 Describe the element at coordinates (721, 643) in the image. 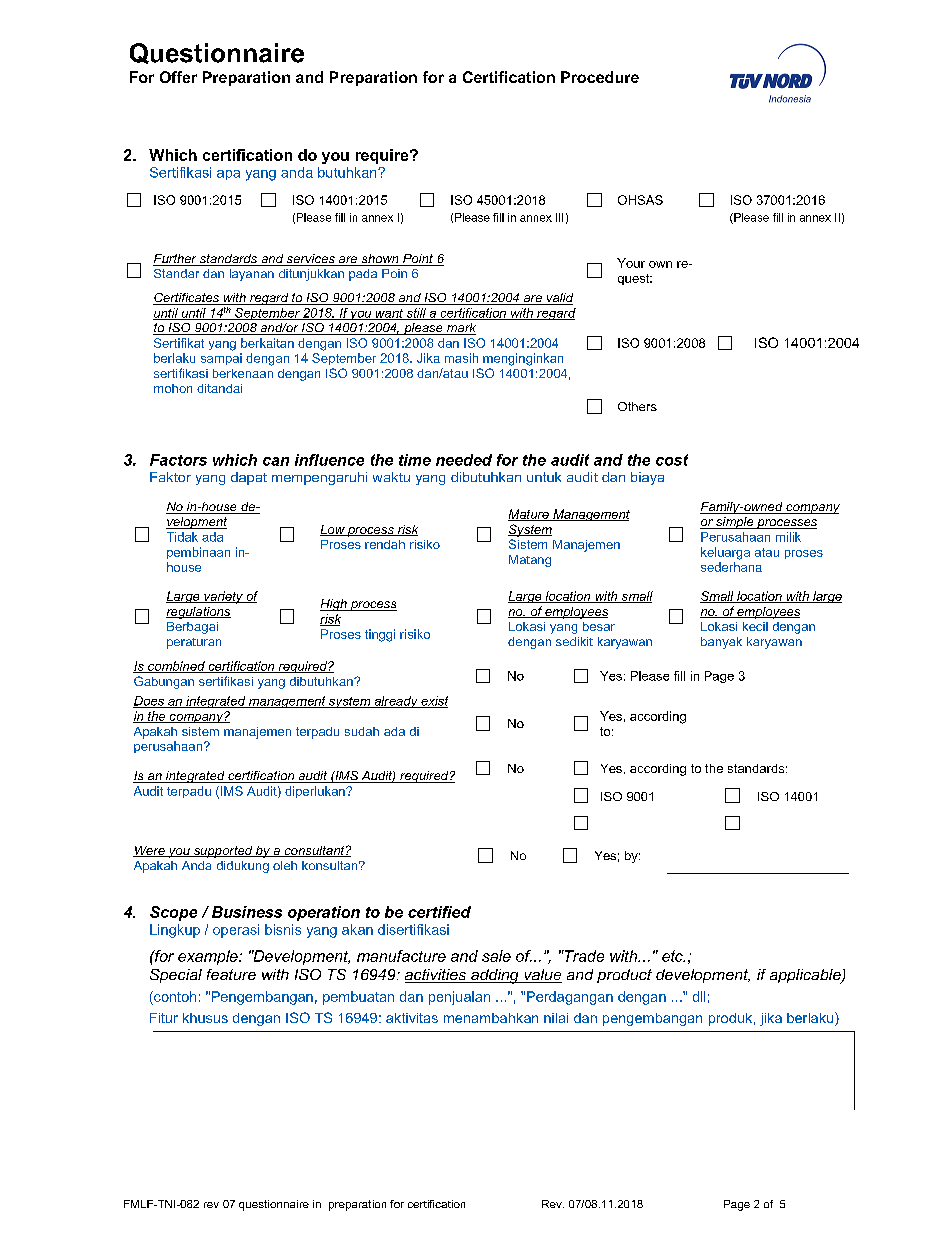

I see `banyak` at that location.
